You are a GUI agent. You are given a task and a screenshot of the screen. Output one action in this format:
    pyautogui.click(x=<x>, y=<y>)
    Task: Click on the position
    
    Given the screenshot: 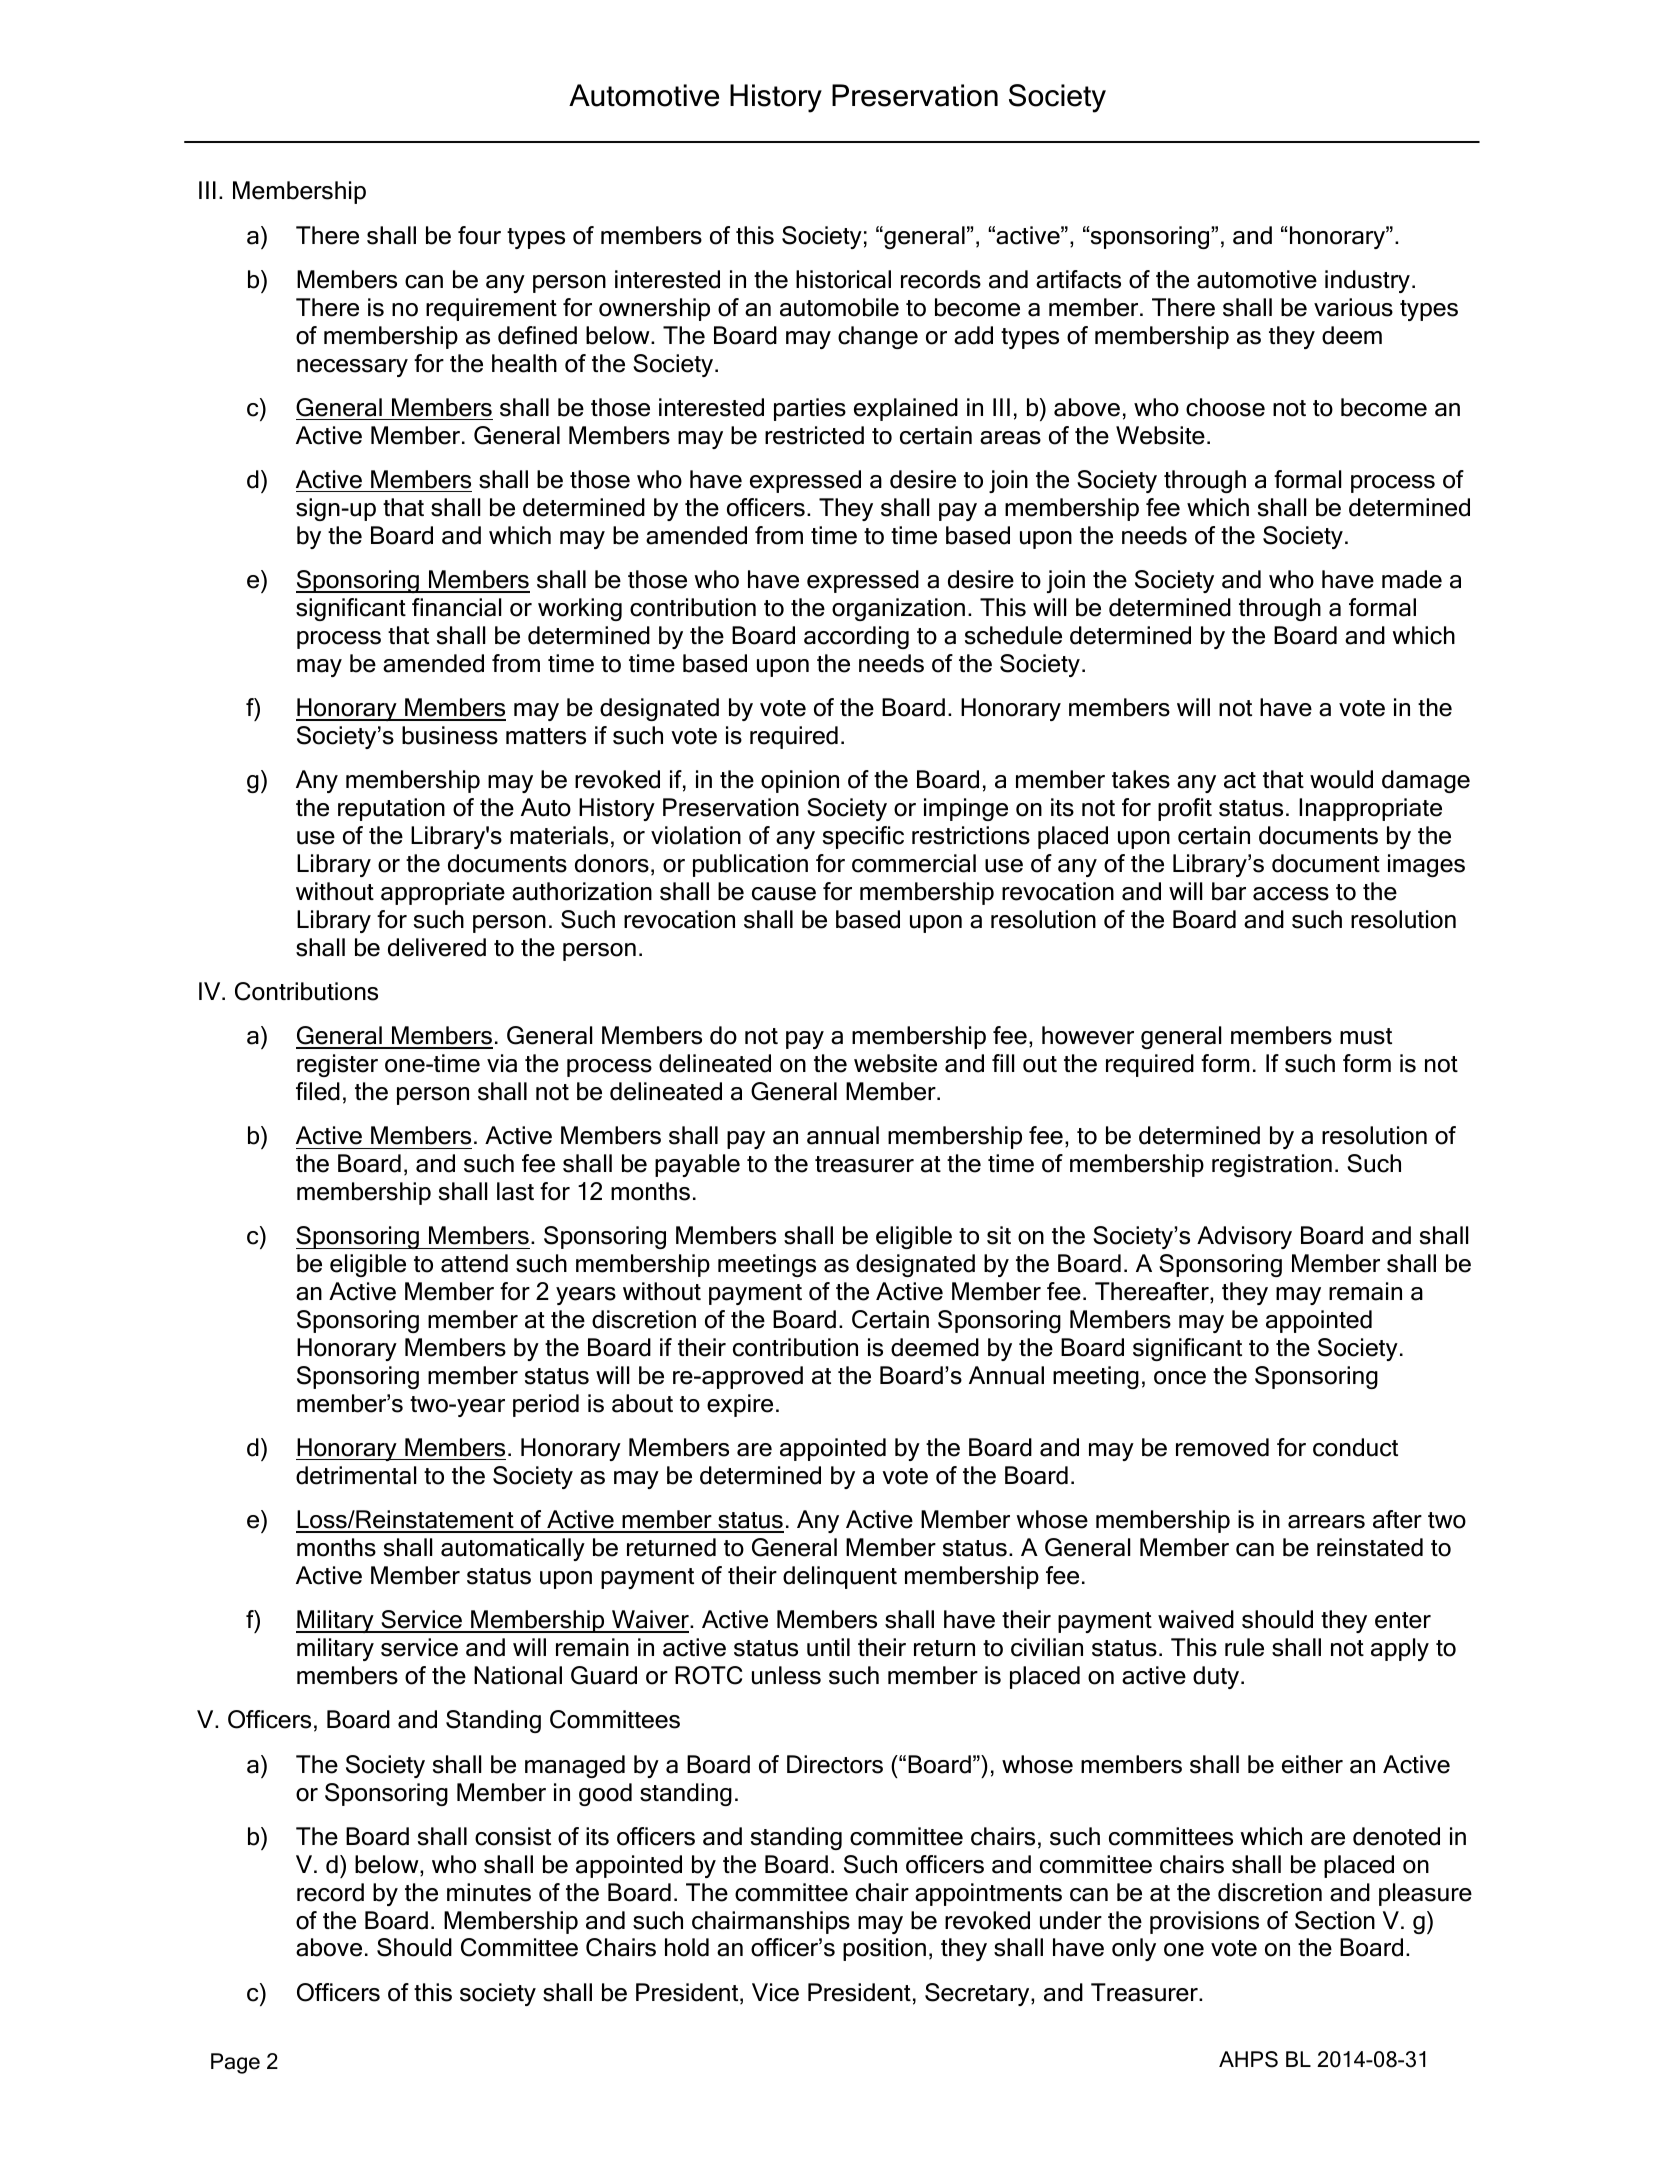 What is the action you would take?
    pyautogui.click(x=884, y=1949)
